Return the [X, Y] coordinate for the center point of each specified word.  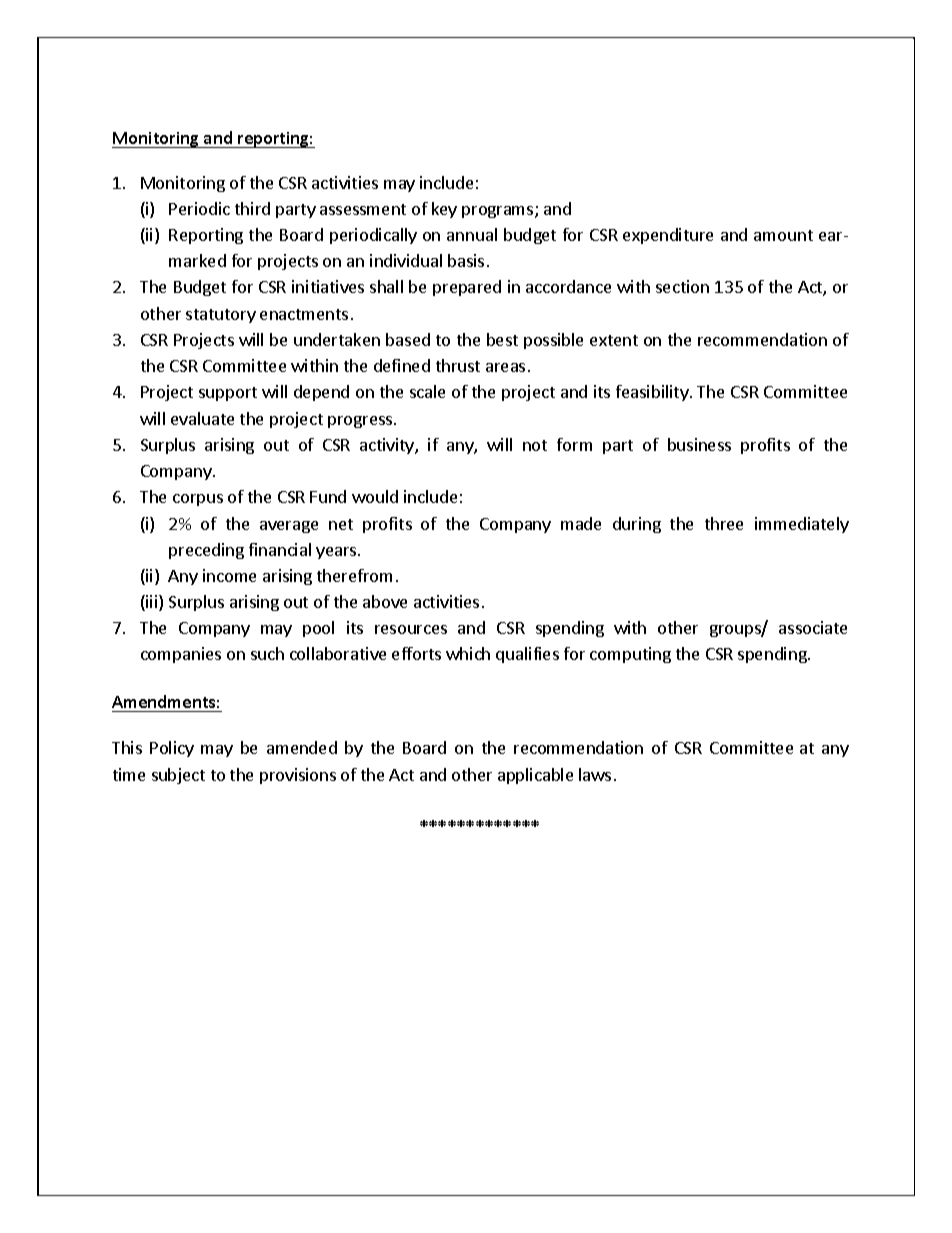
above [385, 601]
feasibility [653, 393]
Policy [172, 749]
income [229, 575]
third [252, 208]
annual [472, 234]
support [228, 394]
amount [783, 235]
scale [427, 391]
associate [813, 627]
